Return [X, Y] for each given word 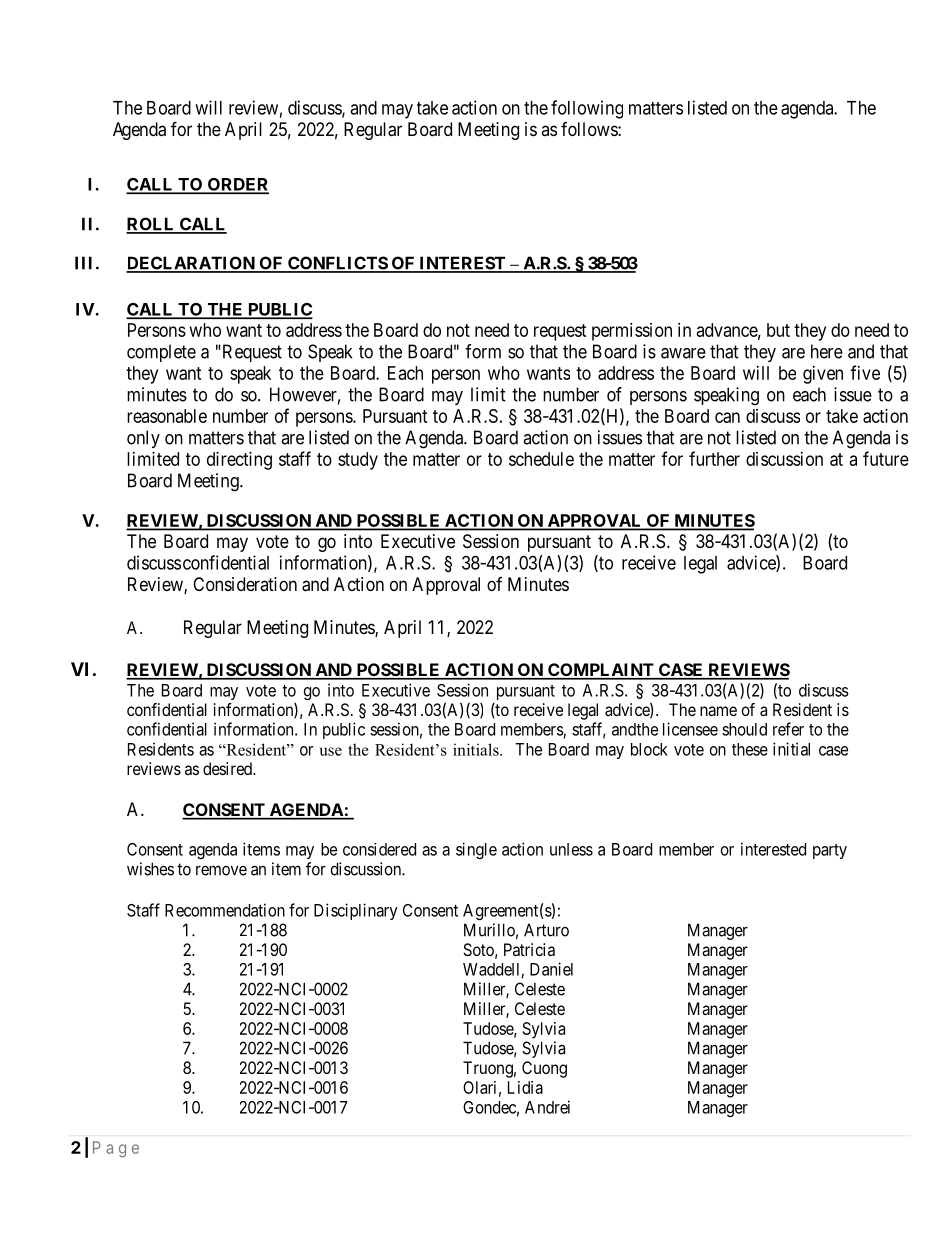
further [714, 458]
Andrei [547, 1107]
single [476, 850]
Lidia [525, 1087]
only [143, 439]
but [778, 330]
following [587, 109]
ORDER [237, 185]
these [750, 749]
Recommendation [225, 910]
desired [228, 768]
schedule [541, 459]
